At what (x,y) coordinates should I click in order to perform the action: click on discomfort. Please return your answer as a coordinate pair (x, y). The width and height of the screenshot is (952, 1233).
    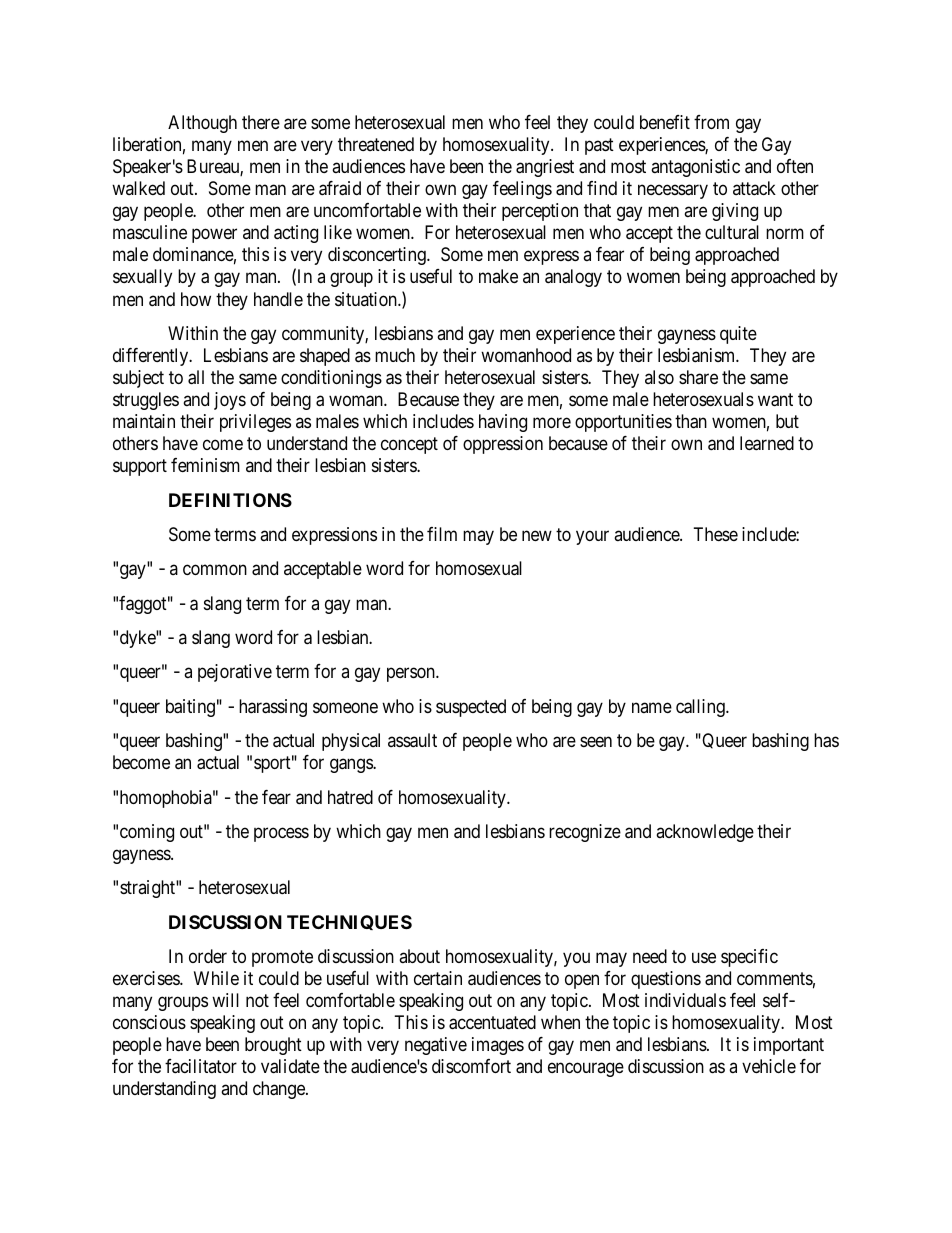
    Looking at the image, I should click on (471, 1066).
